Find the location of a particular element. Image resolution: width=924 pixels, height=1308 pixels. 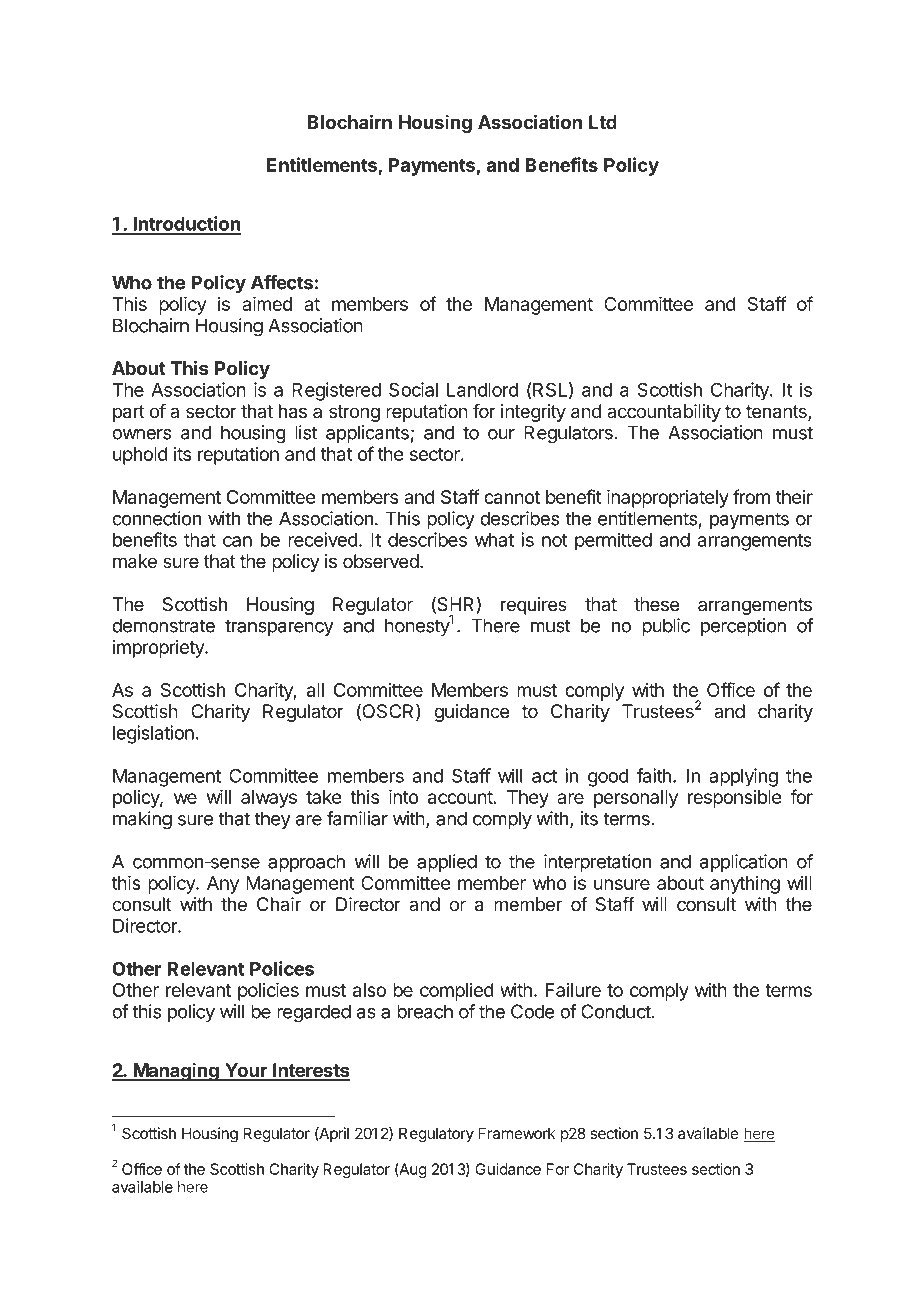

Landlord is located at coordinates (482, 390).
